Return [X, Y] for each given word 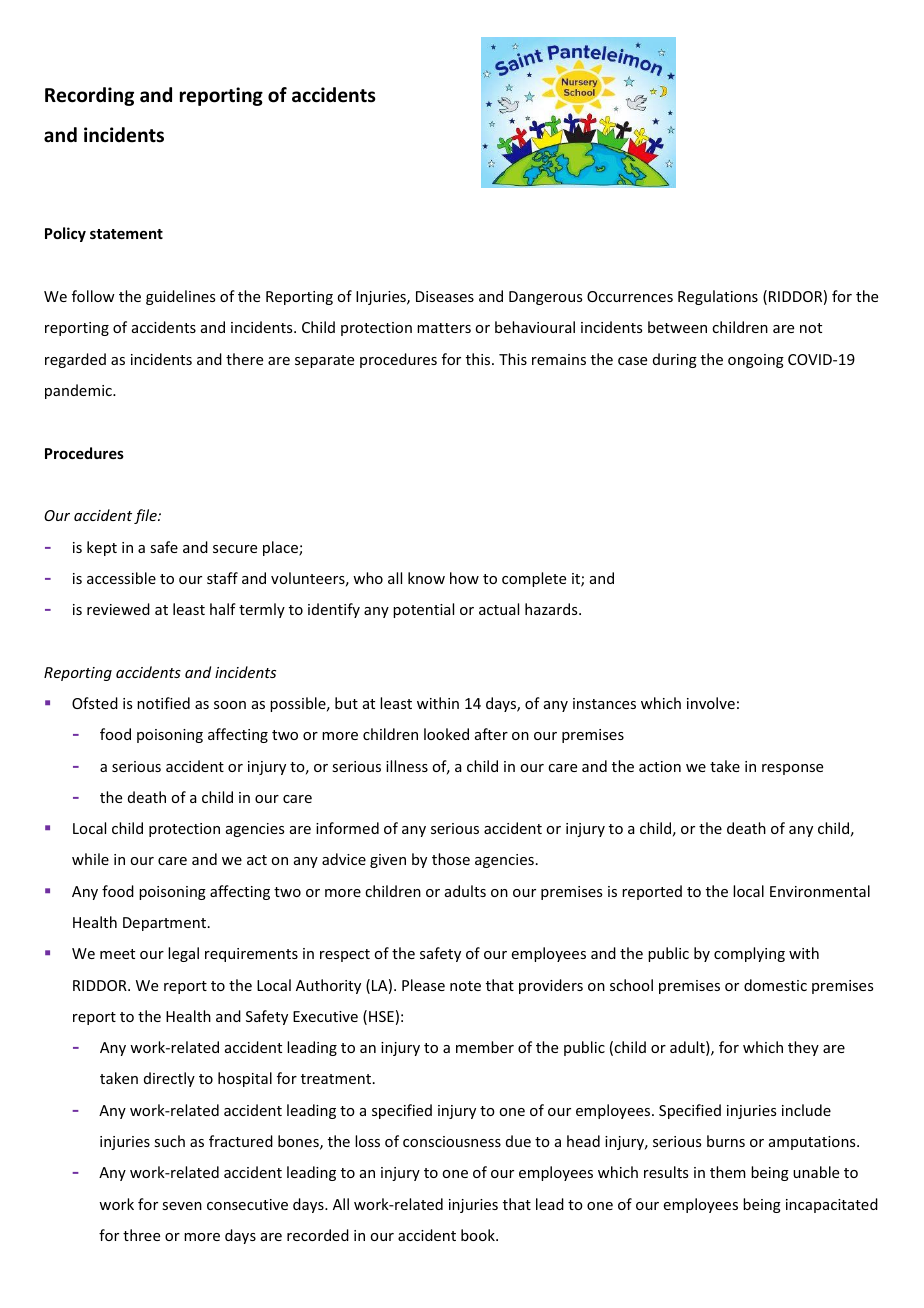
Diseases [445, 296]
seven [182, 1206]
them [728, 1172]
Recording [89, 96]
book [479, 1235]
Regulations [718, 297]
